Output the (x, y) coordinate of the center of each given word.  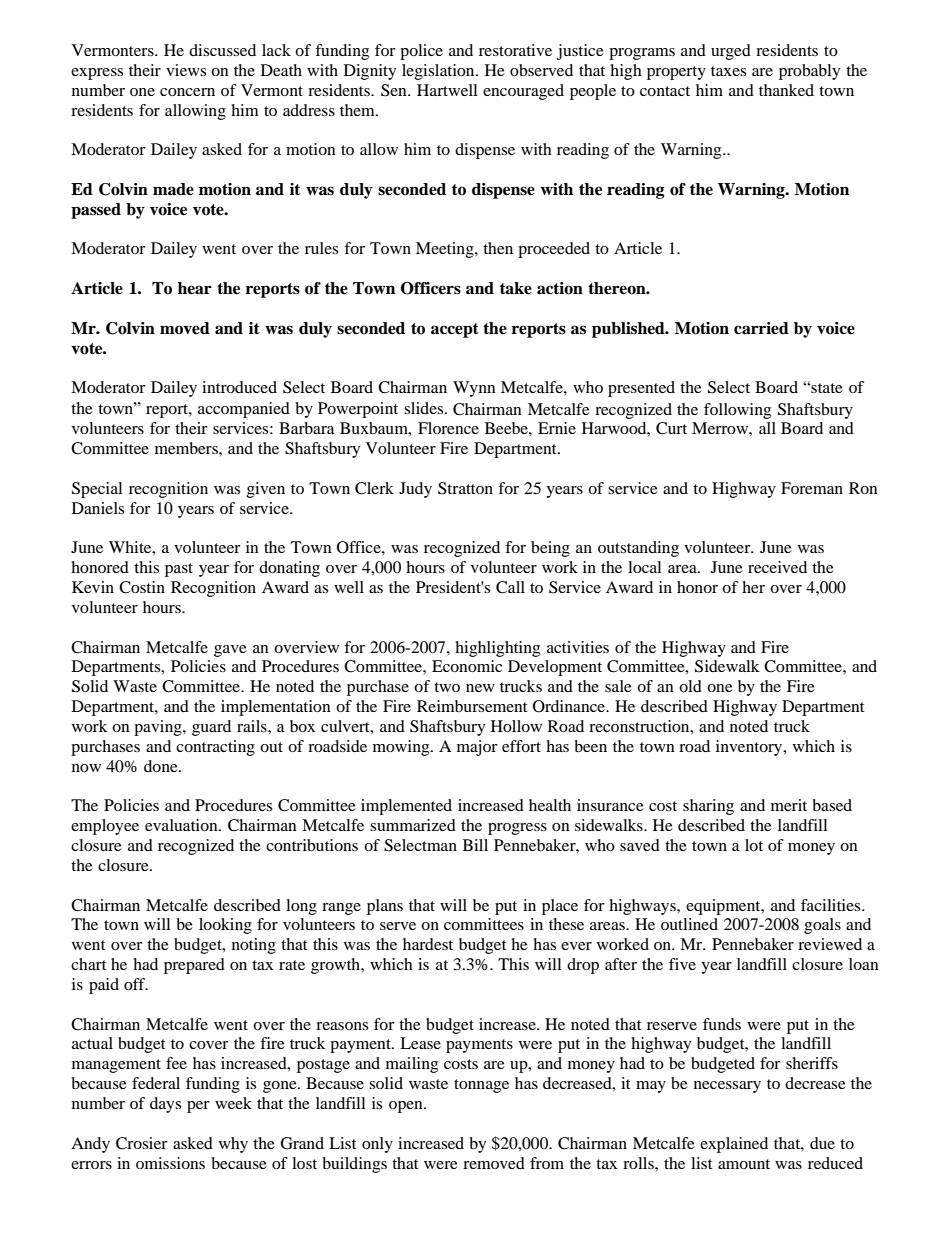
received (777, 567)
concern (187, 92)
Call (510, 587)
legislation (439, 72)
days (165, 1105)
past (179, 570)
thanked (786, 90)
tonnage (481, 1086)
